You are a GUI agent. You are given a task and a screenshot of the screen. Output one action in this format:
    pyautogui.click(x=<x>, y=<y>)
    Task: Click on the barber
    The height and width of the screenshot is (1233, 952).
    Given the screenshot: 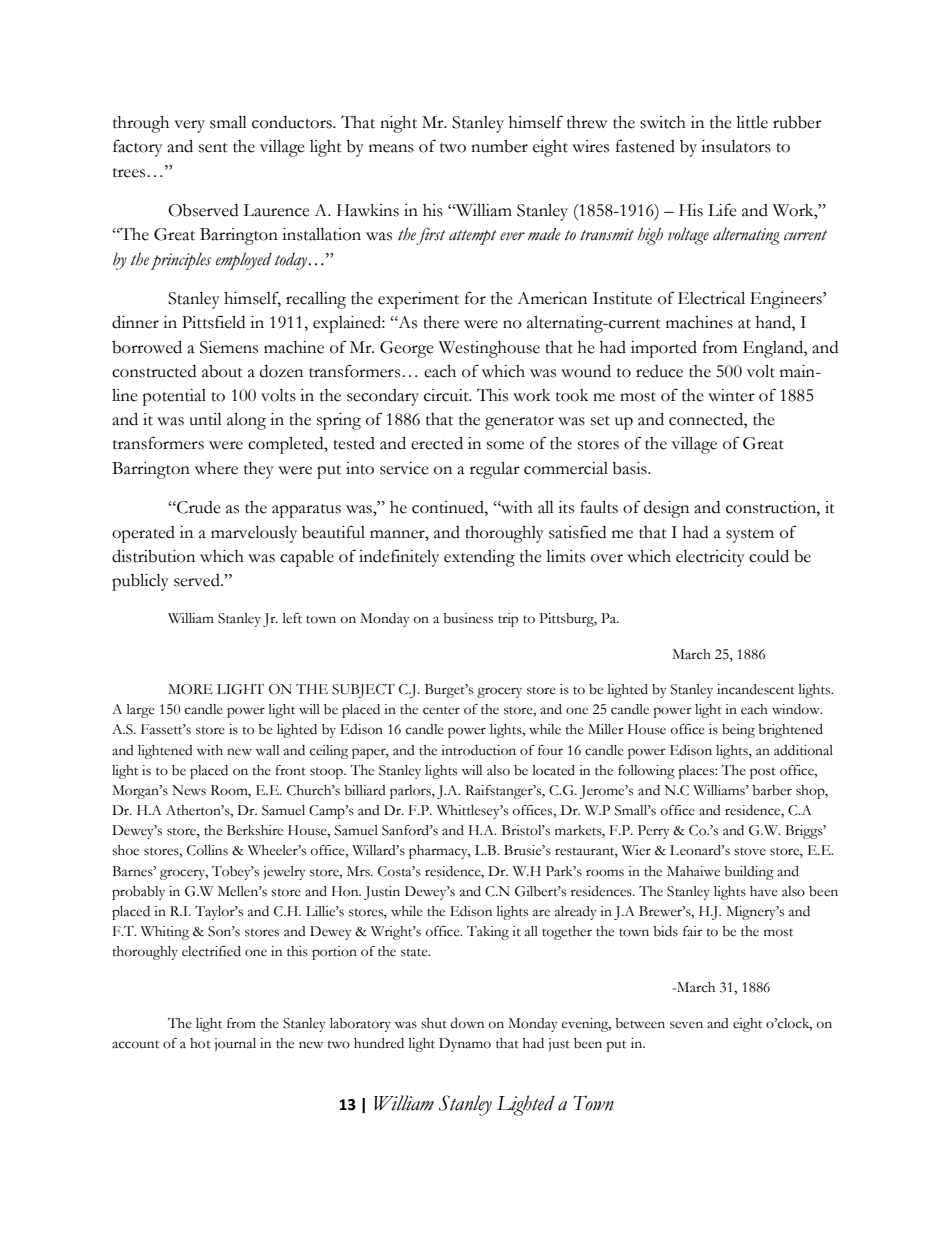 What is the action you would take?
    pyautogui.click(x=772, y=790)
